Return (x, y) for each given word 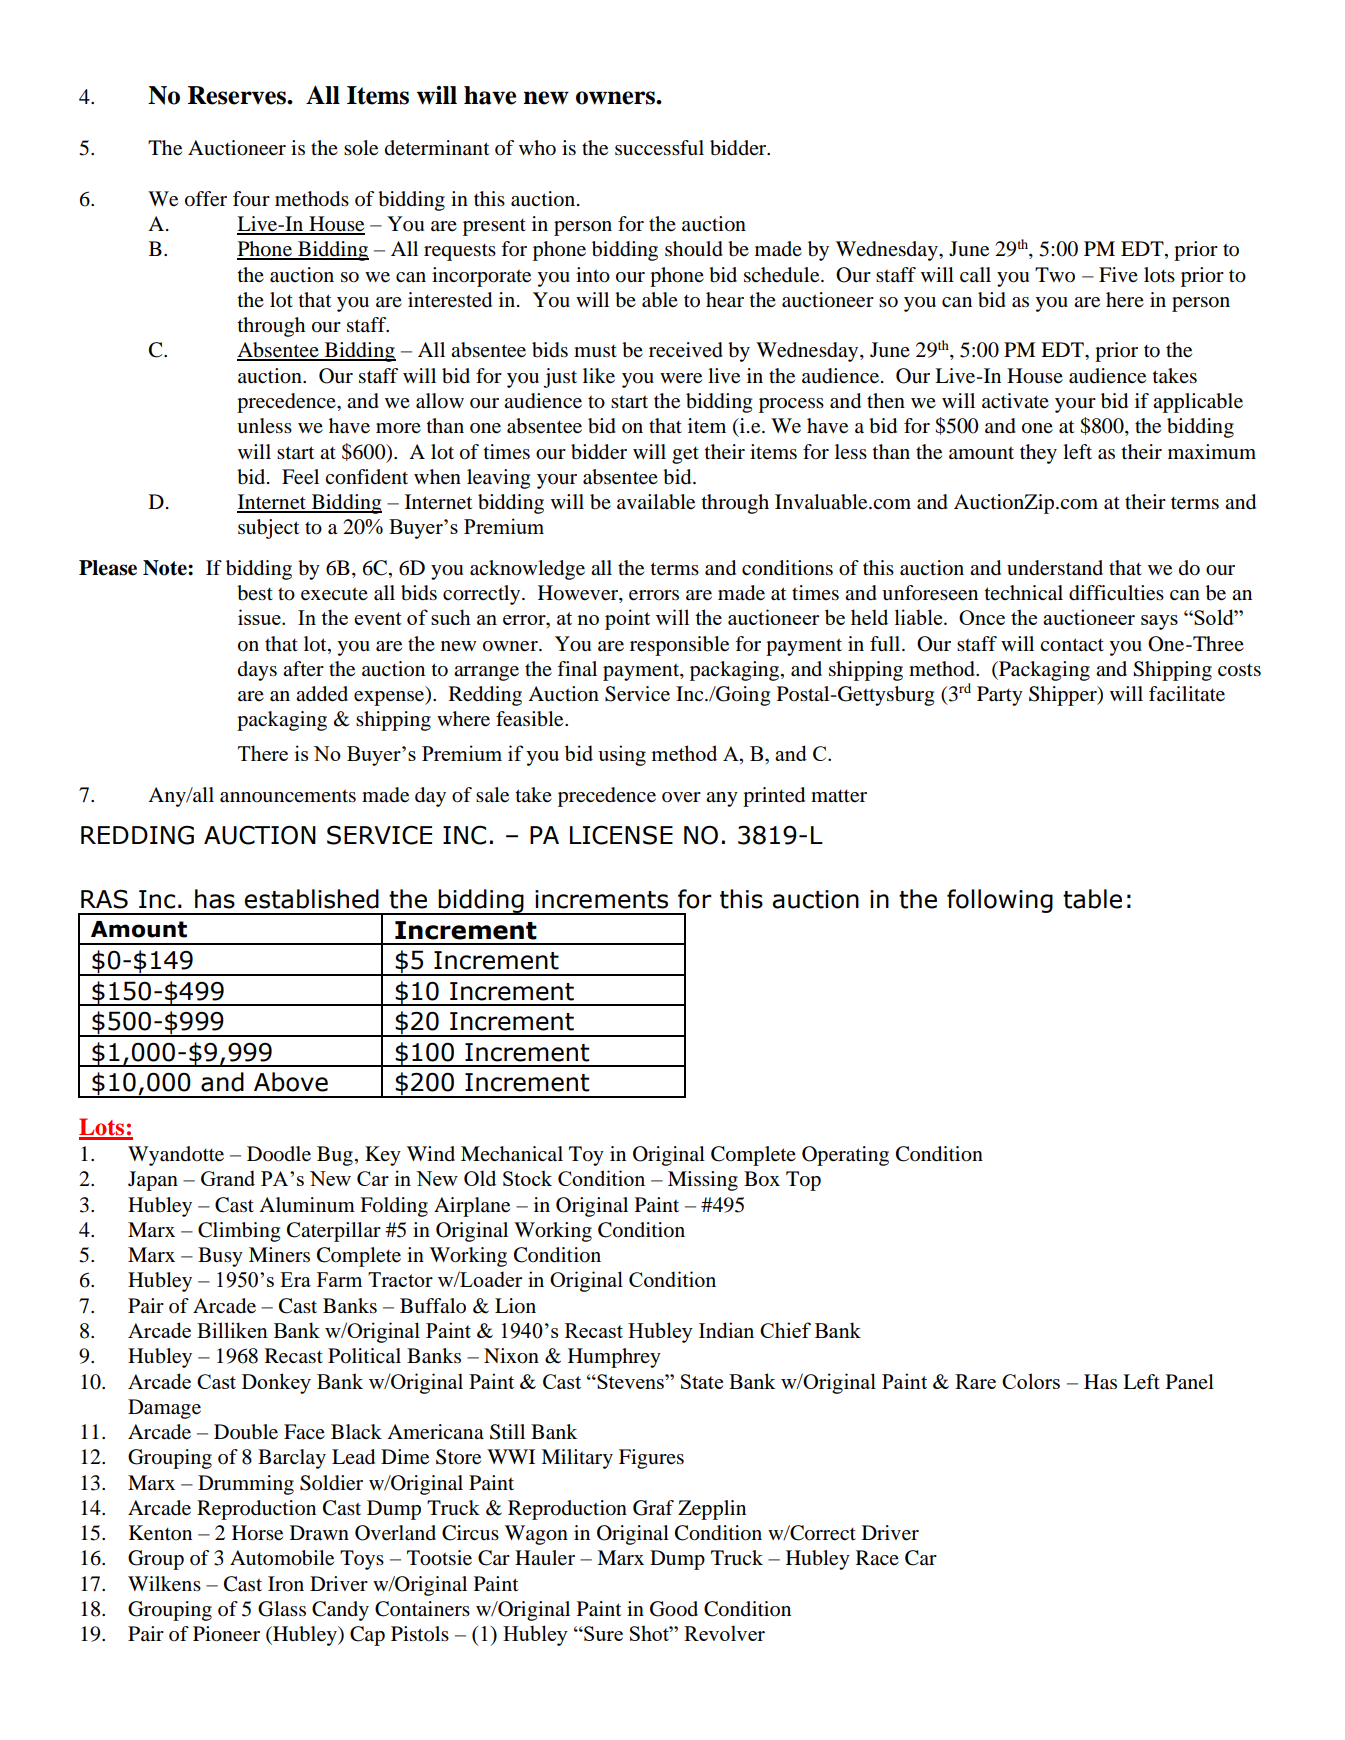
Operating (845, 1156)
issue (260, 617)
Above (291, 1082)
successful (659, 148)
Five (1118, 274)
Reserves (238, 95)
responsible (679, 646)
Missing (703, 1181)
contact (1072, 645)
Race (877, 1557)
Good (674, 1609)
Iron (286, 1584)
